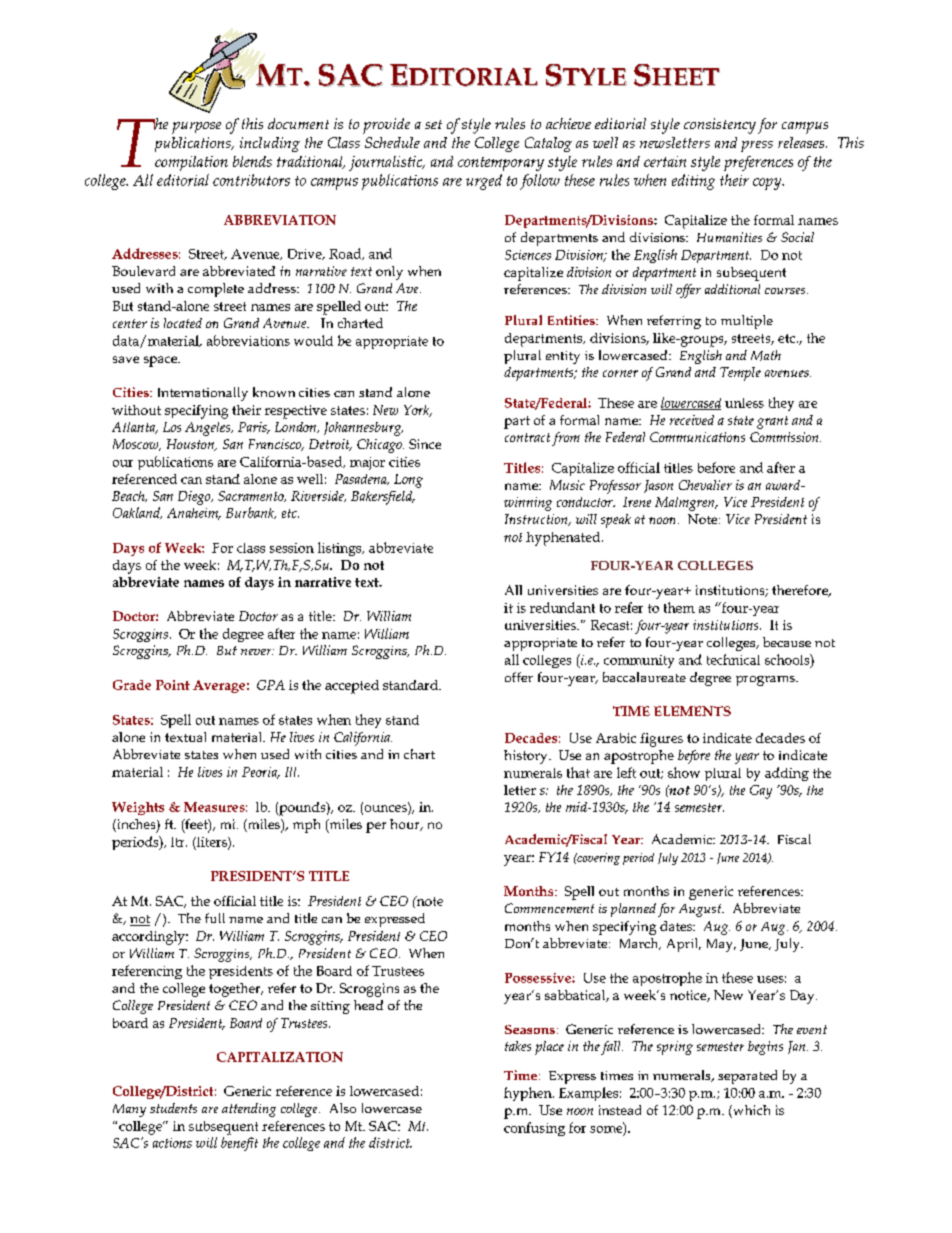 The height and width of the page is (1233, 952). I want to click on confusing, so click(534, 1129).
